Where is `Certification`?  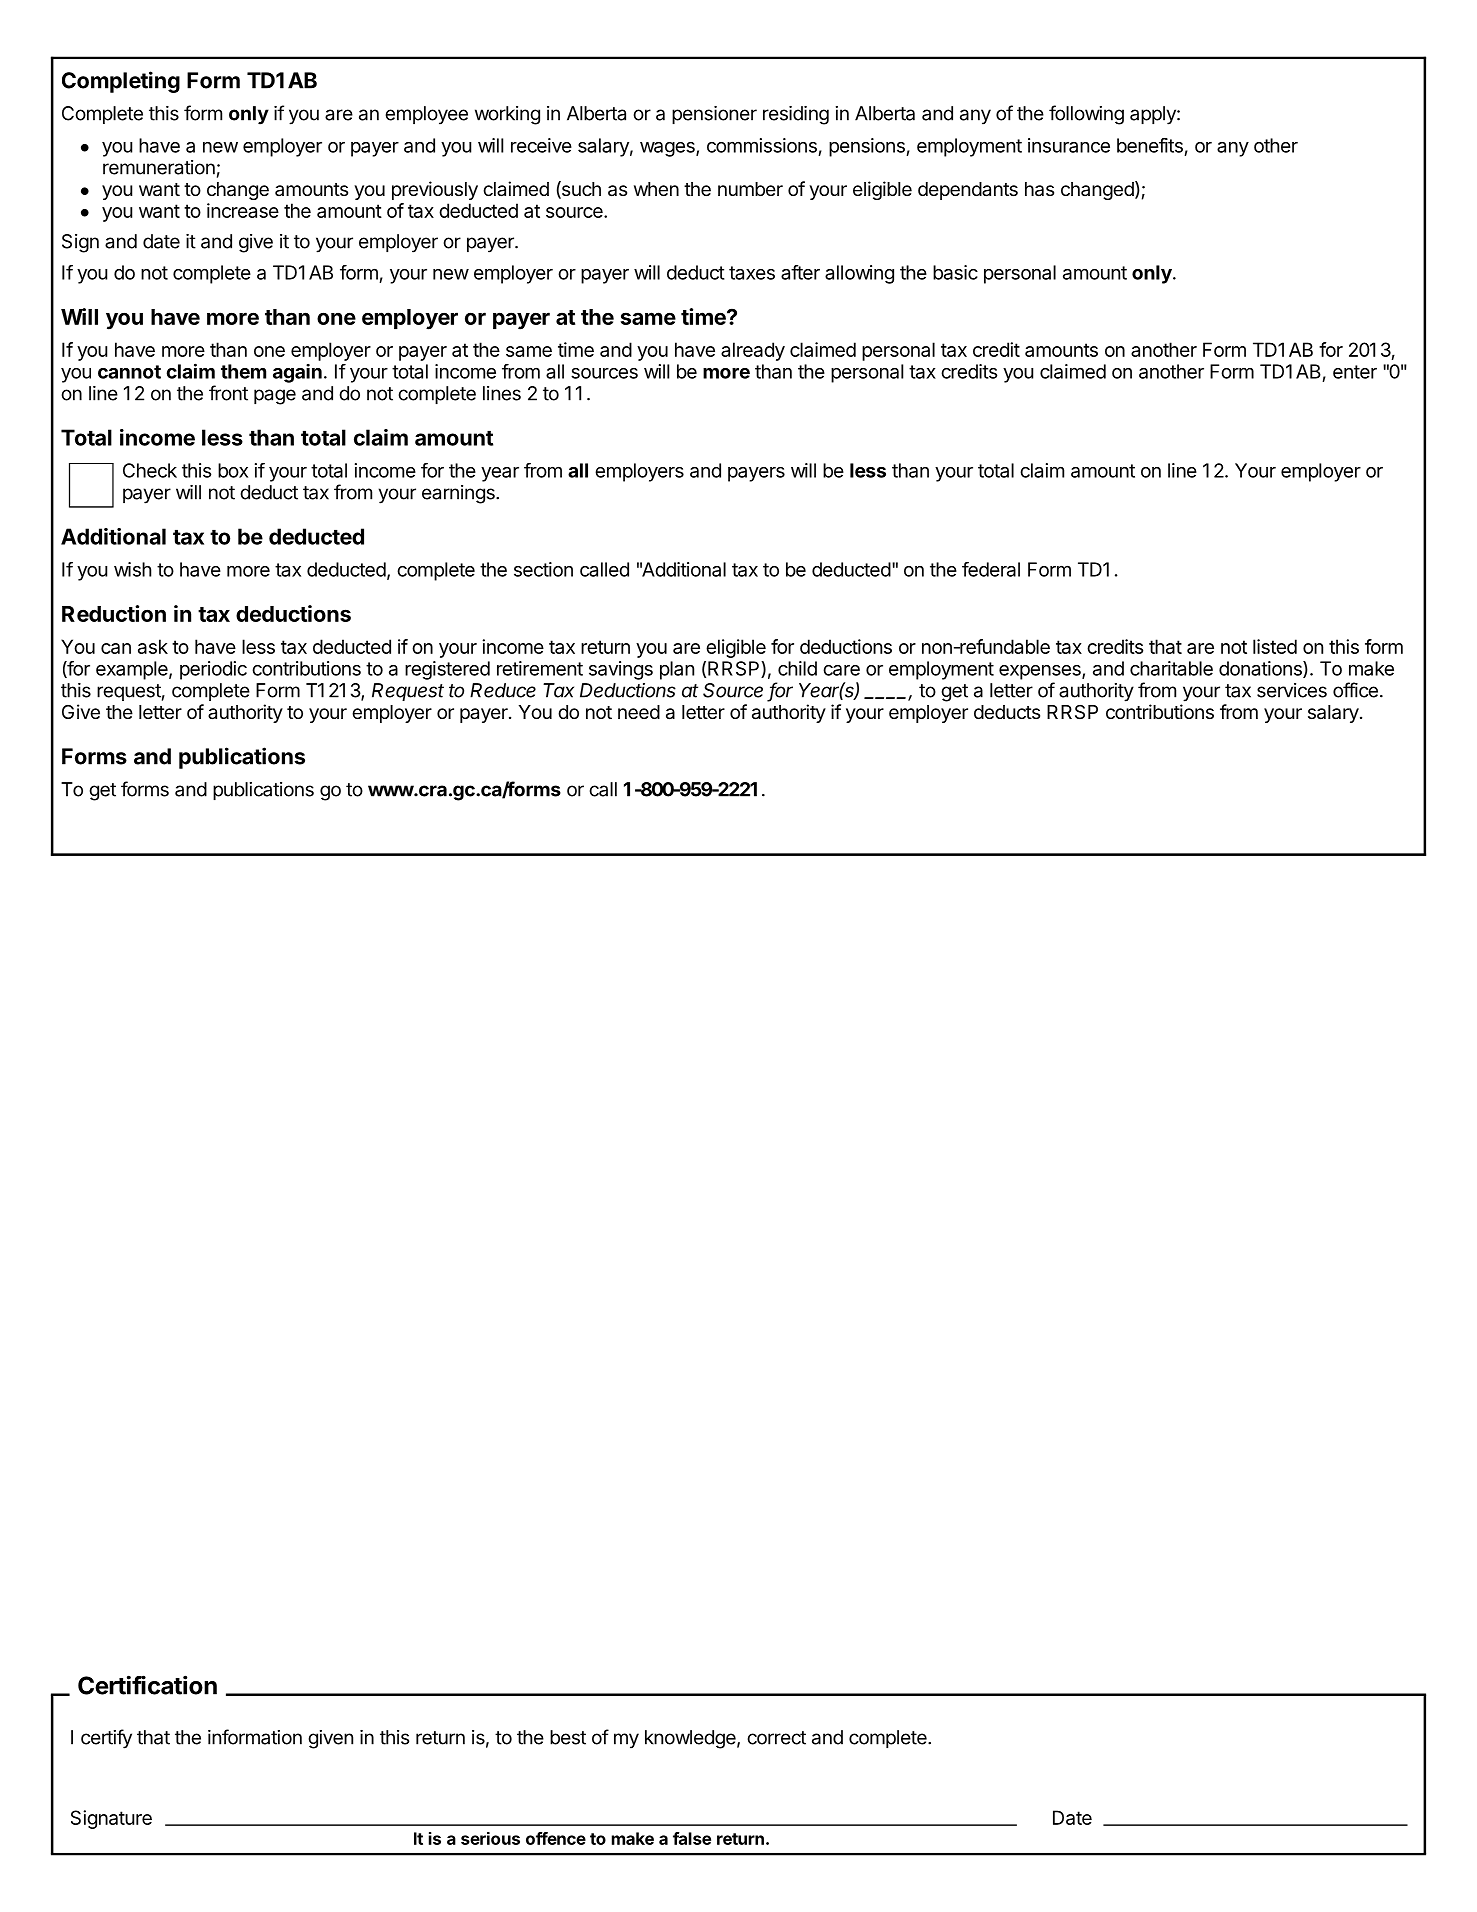 Certification is located at coordinates (147, 1685).
